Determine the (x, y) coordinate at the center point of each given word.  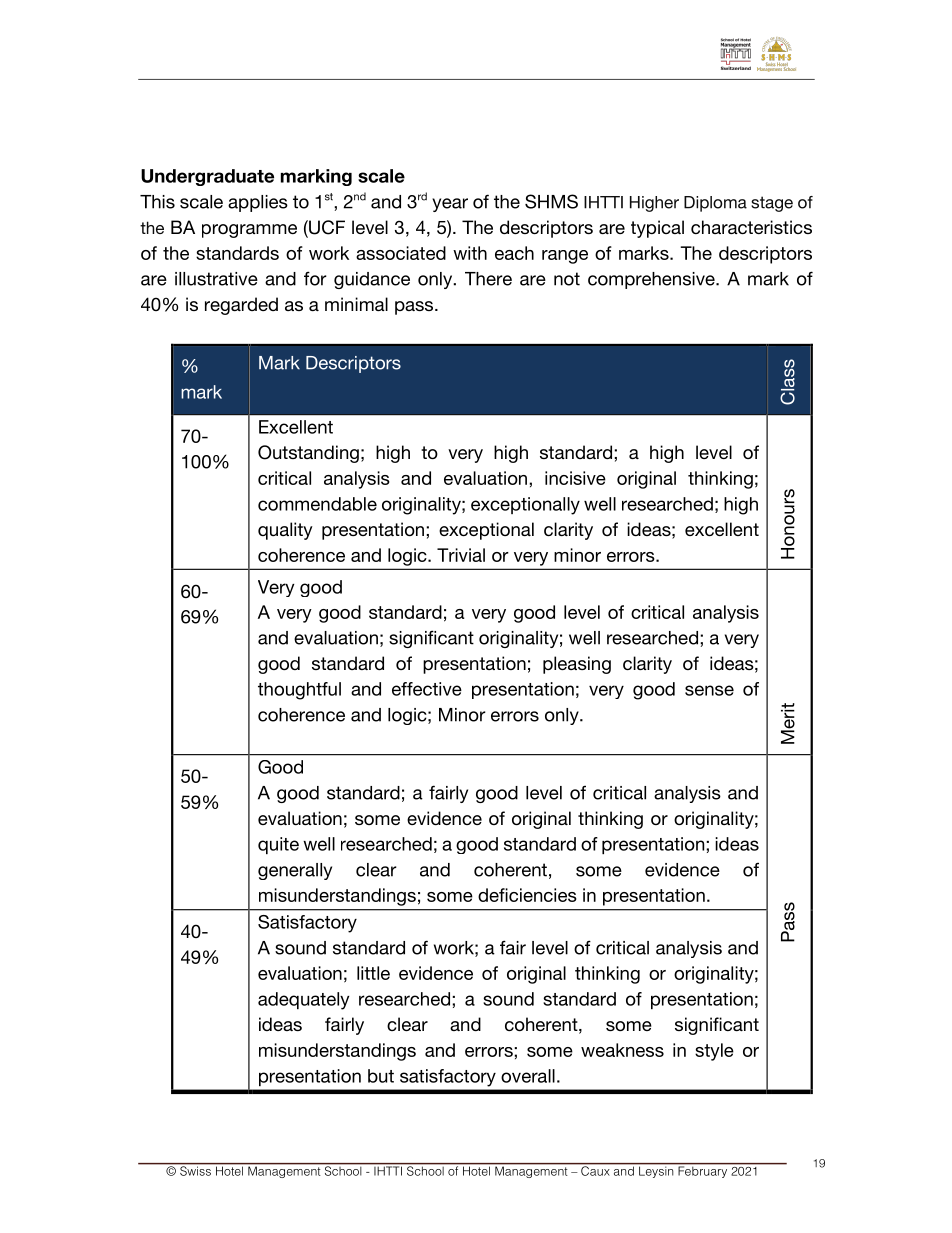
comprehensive (652, 280)
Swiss (195, 1170)
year (450, 205)
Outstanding (308, 454)
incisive (575, 478)
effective (427, 689)
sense (709, 690)
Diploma (715, 204)
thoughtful (299, 691)
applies (258, 203)
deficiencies (527, 895)
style (714, 1052)
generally (295, 871)
